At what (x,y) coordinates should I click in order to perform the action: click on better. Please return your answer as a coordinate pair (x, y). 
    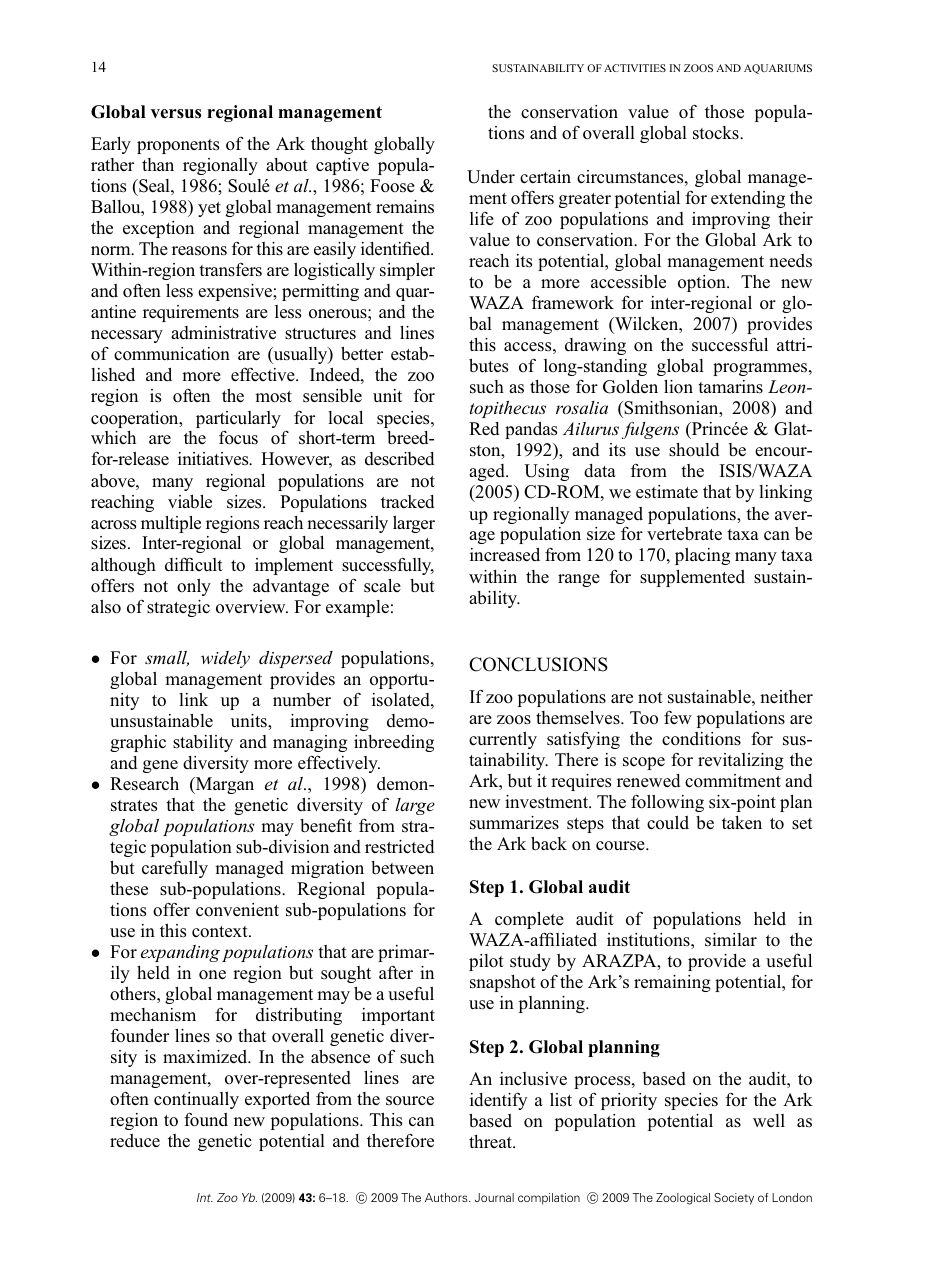
    Looking at the image, I should click on (362, 354).
